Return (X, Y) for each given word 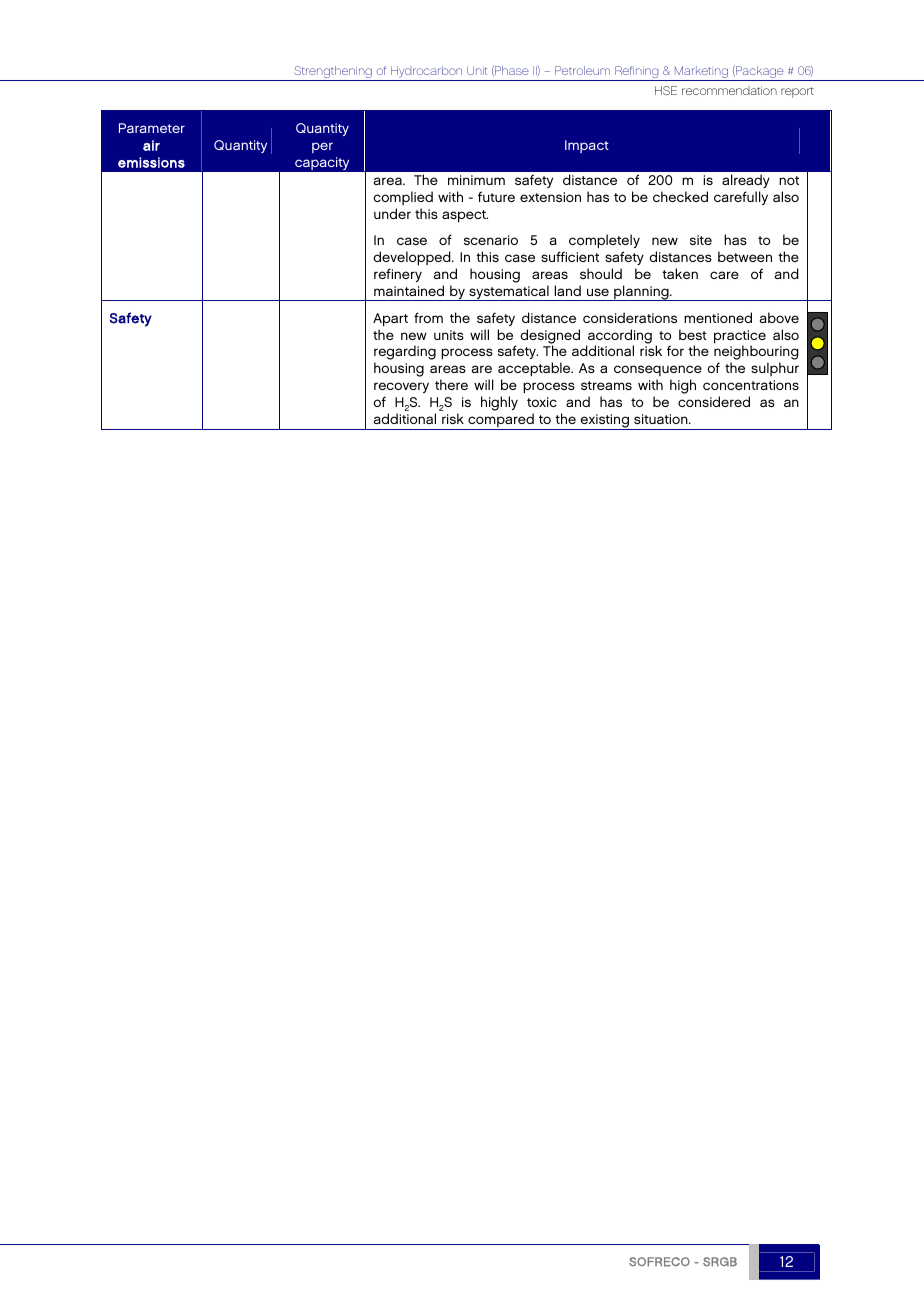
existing (605, 422)
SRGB (720, 1262)
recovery (401, 389)
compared (501, 421)
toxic (542, 402)
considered (714, 401)
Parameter (152, 128)
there (451, 384)
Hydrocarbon (427, 73)
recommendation (729, 90)
